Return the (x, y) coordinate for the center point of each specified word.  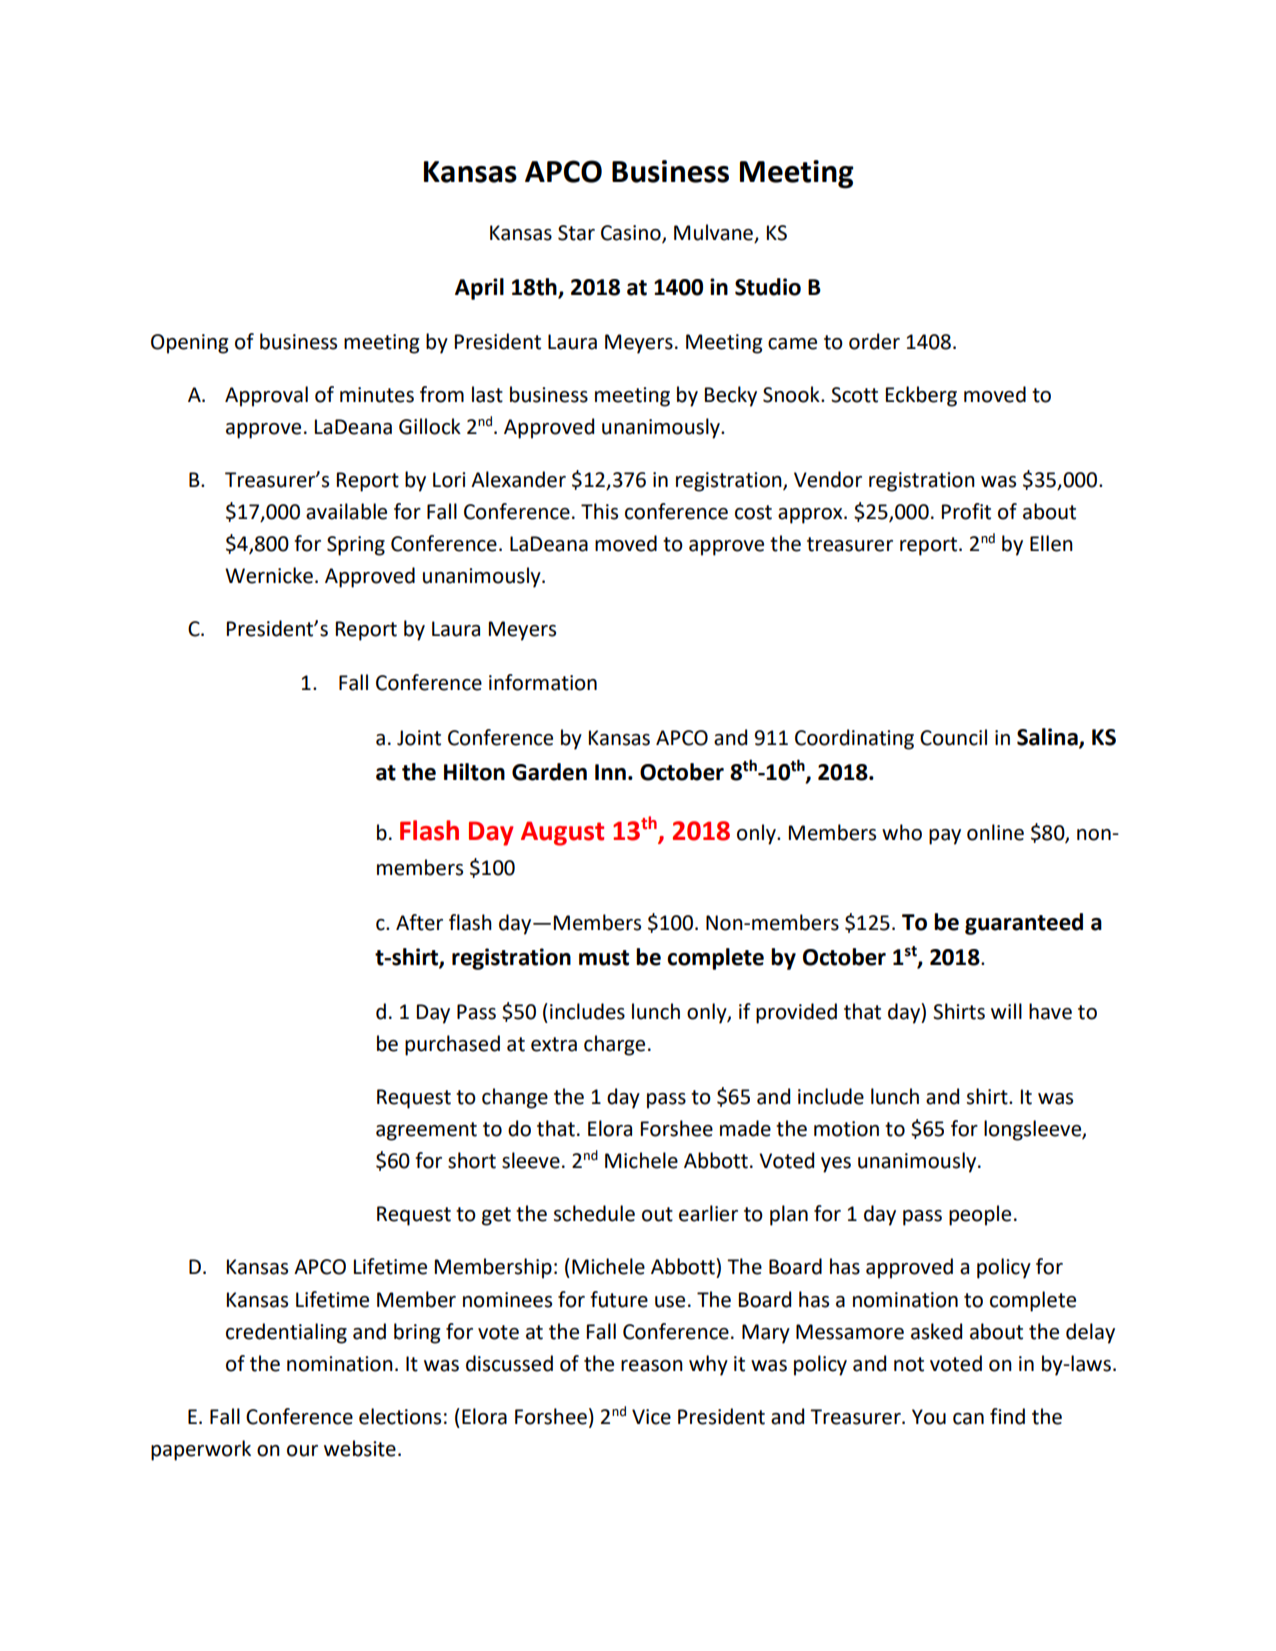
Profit (966, 511)
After (419, 922)
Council (953, 737)
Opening (189, 344)
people (980, 1215)
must (604, 958)
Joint (419, 738)
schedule (594, 1213)
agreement (426, 1131)
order (874, 341)
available (346, 511)
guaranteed (1024, 924)
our (302, 1451)
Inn (610, 772)
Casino (632, 233)
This (599, 511)
